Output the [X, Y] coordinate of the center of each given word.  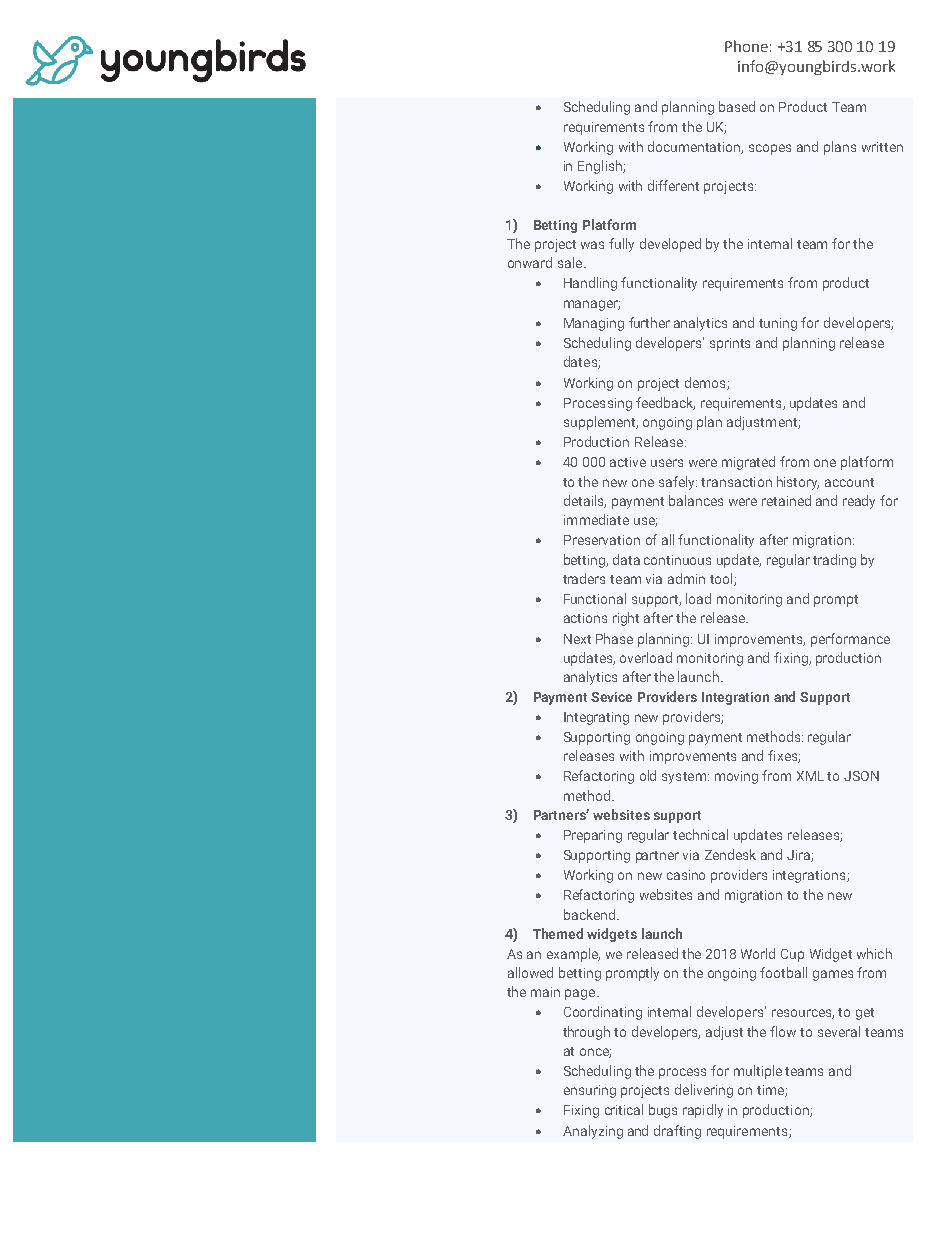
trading [834, 561]
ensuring [590, 1091]
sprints [730, 344]
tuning [778, 324]
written [882, 147]
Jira [799, 856]
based [737, 106]
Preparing [593, 836]
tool [722, 579]
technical [700, 834]
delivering [704, 1091]
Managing [594, 324]
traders [584, 578]
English [601, 167]
